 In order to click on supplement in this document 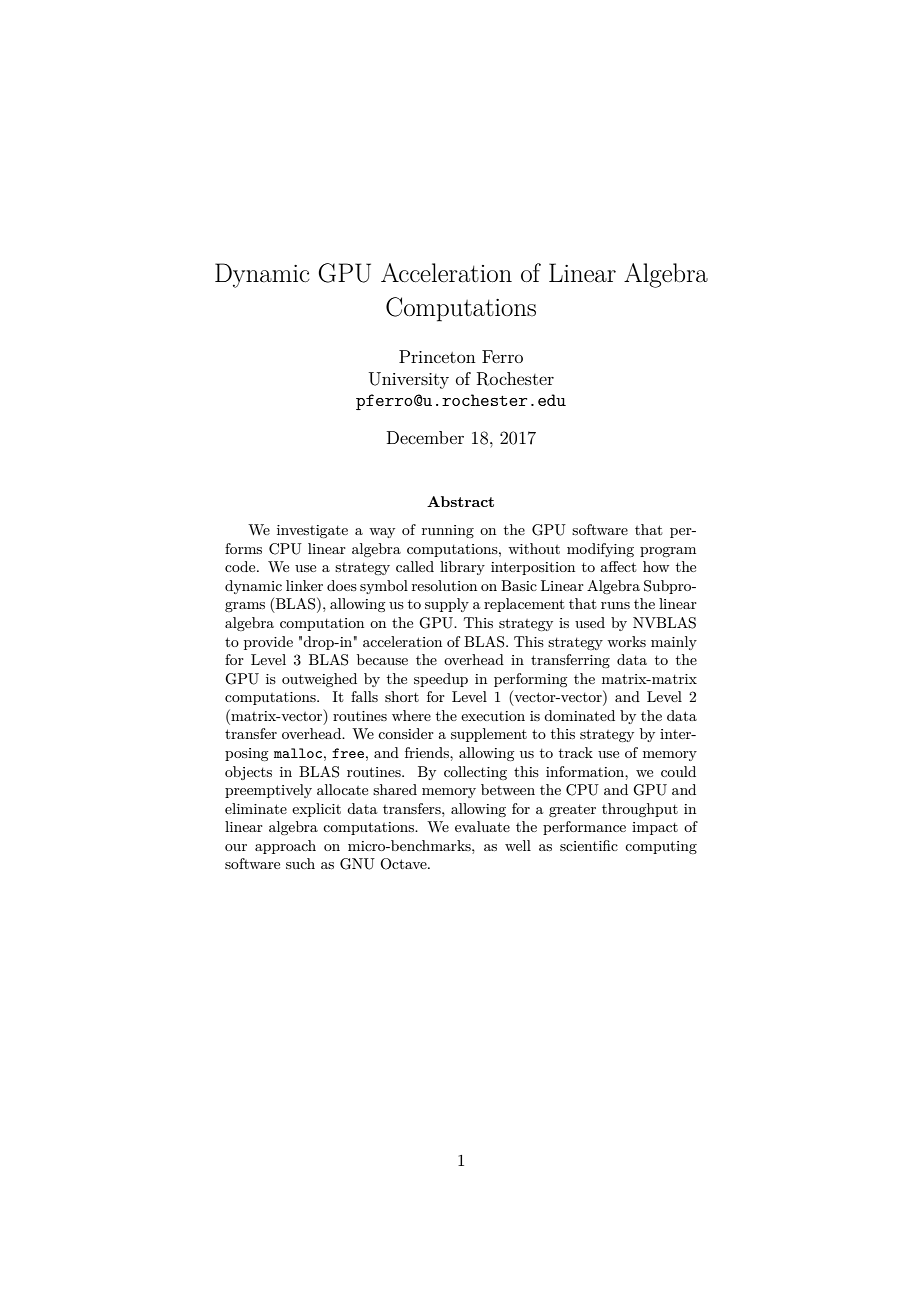, I will do `click(489, 735)`.
